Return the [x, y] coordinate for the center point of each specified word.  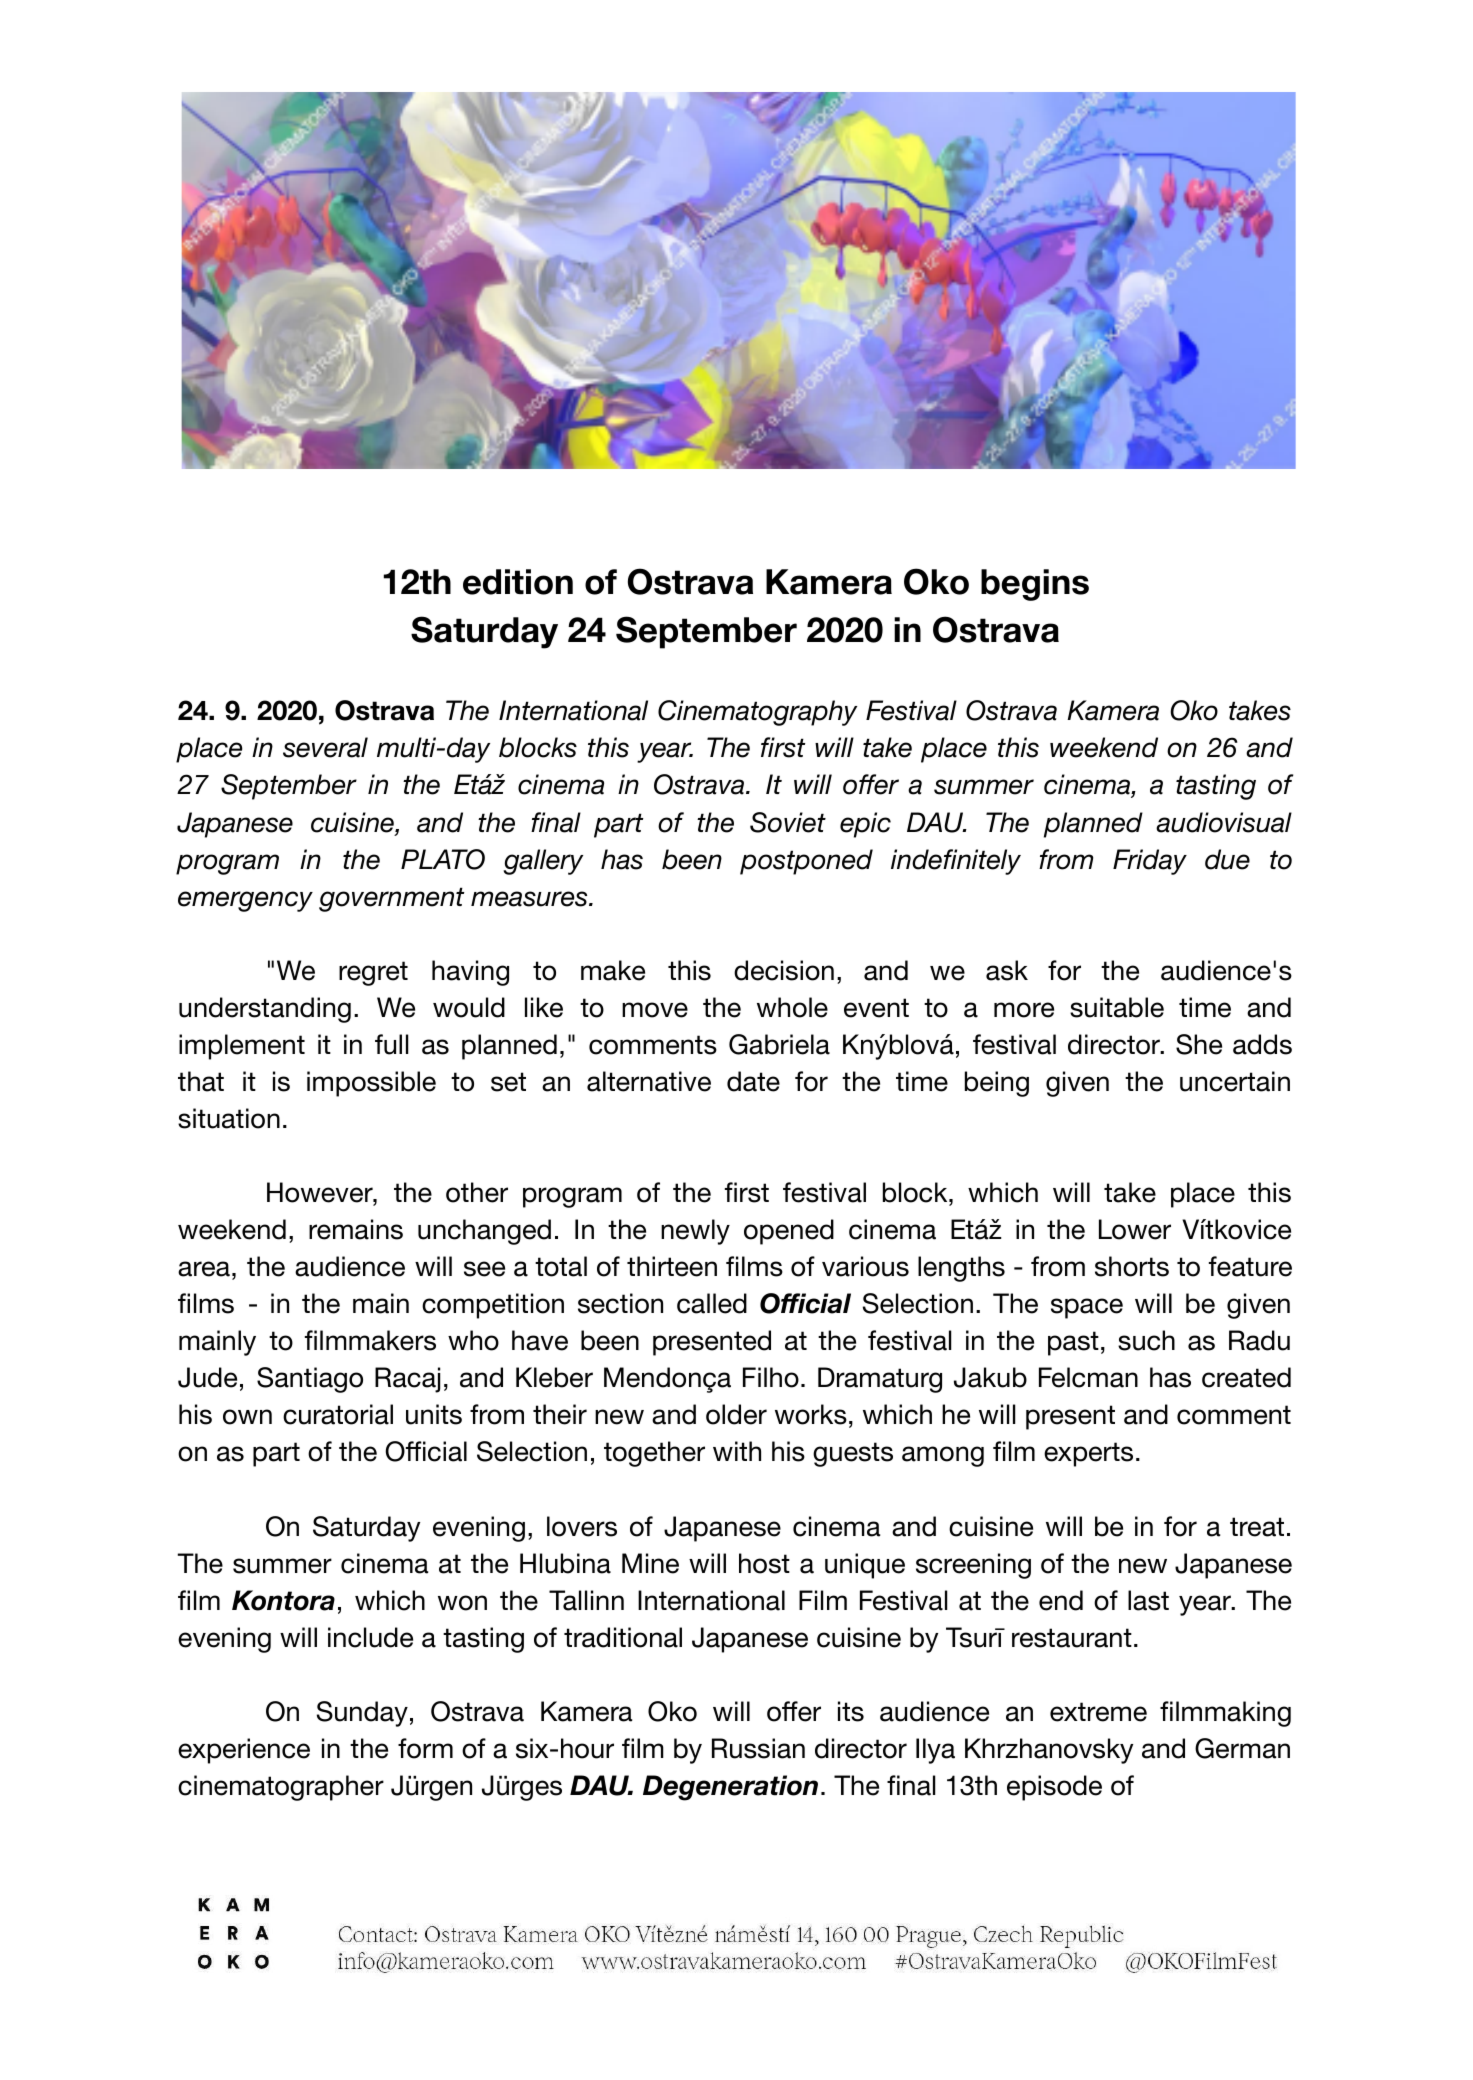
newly [695, 1232]
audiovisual [1224, 822]
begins [1035, 585]
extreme [1098, 1712]
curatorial [338, 1414]
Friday [1150, 862]
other [477, 1192]
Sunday [362, 1714]
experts [1088, 1454]
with [737, 1451]
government [391, 899]
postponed [806, 862]
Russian [758, 1748]
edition [518, 582]
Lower [1135, 1229]
